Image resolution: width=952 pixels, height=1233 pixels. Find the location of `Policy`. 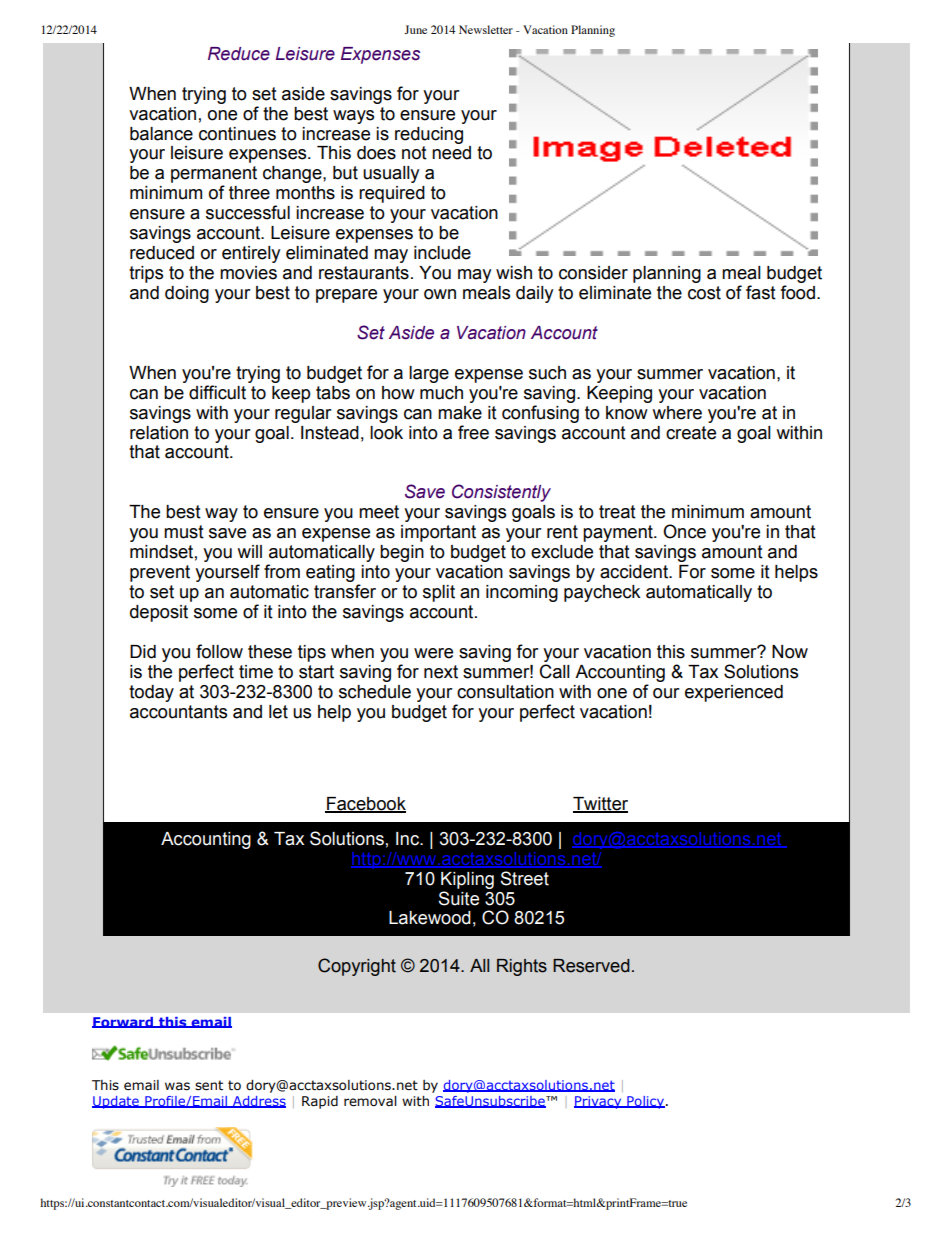

Policy is located at coordinates (645, 1102).
